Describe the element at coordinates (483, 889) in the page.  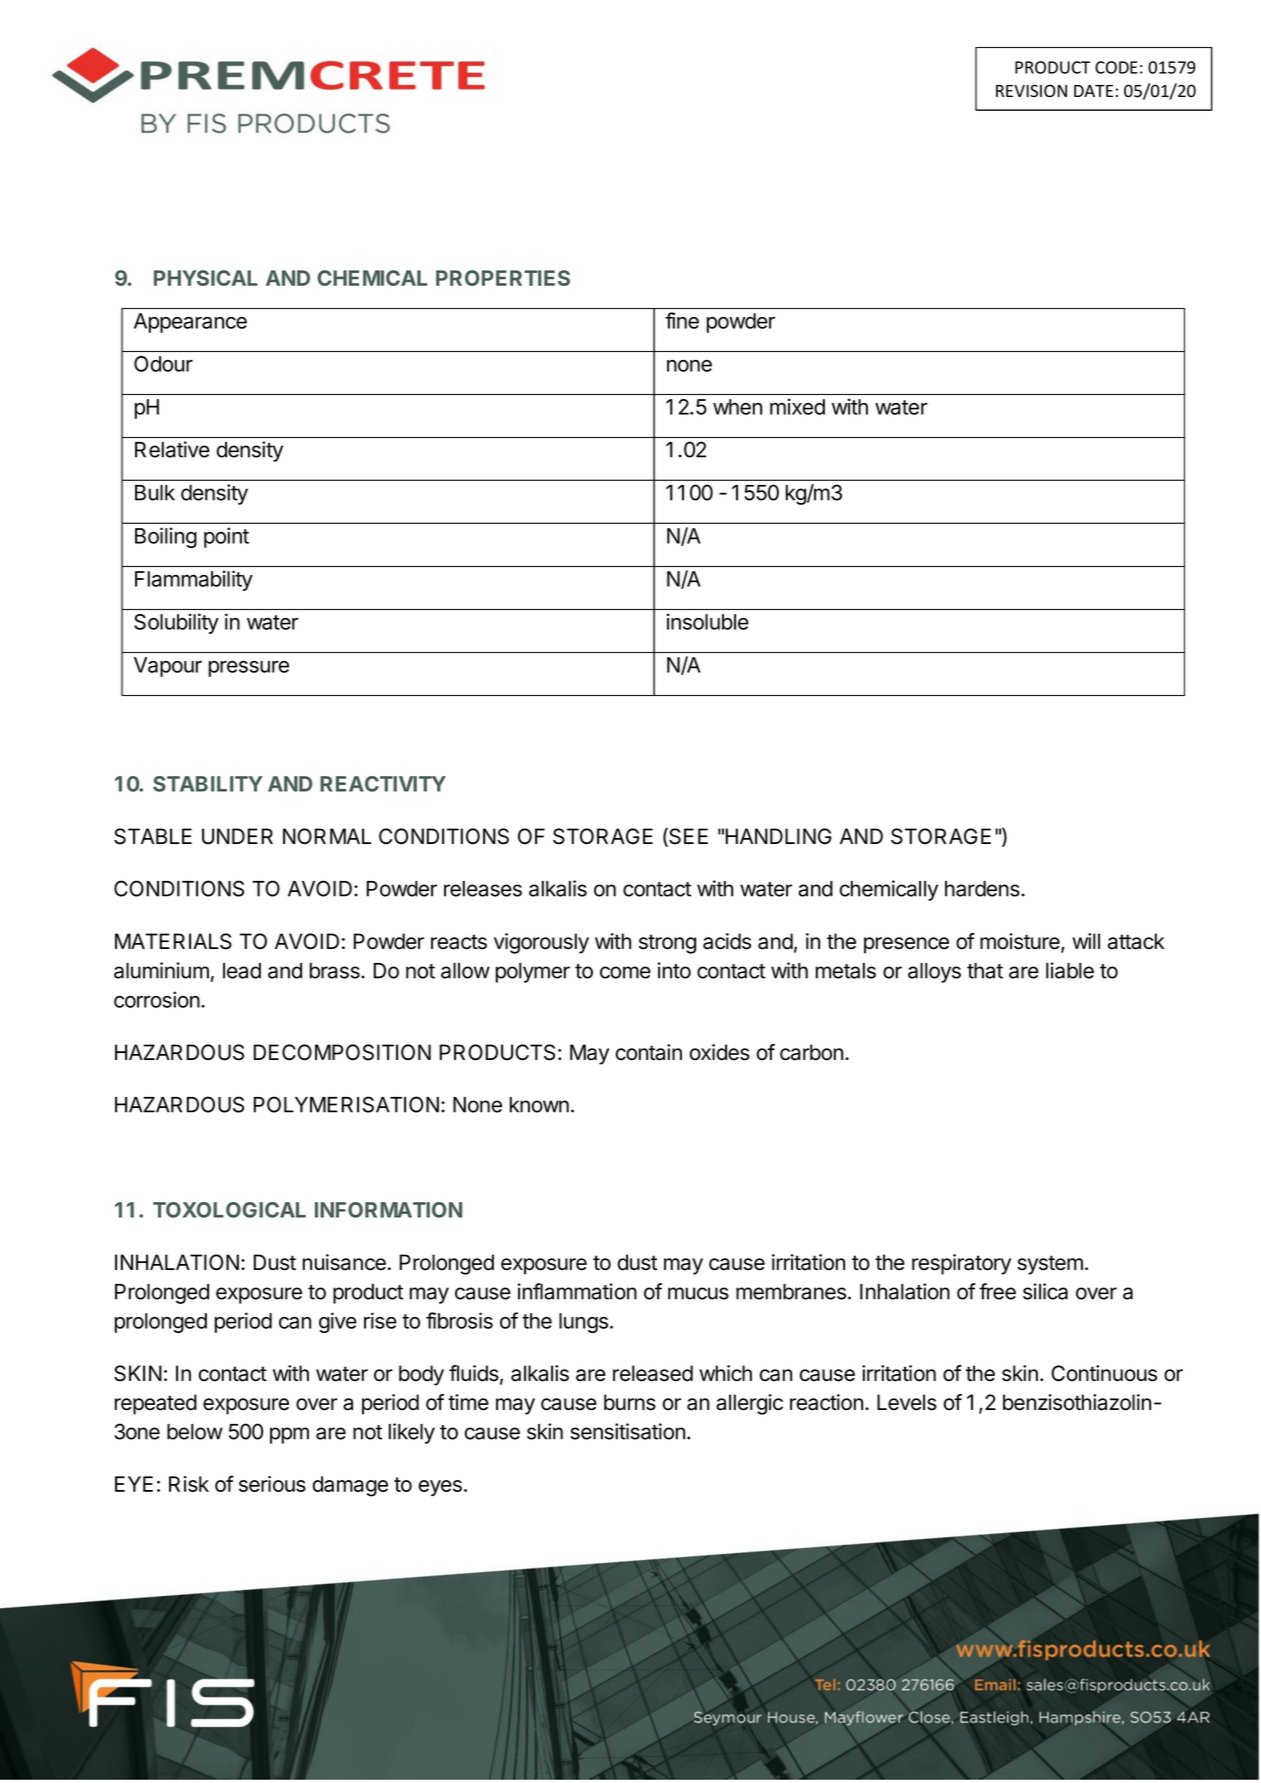
I see `releases` at that location.
